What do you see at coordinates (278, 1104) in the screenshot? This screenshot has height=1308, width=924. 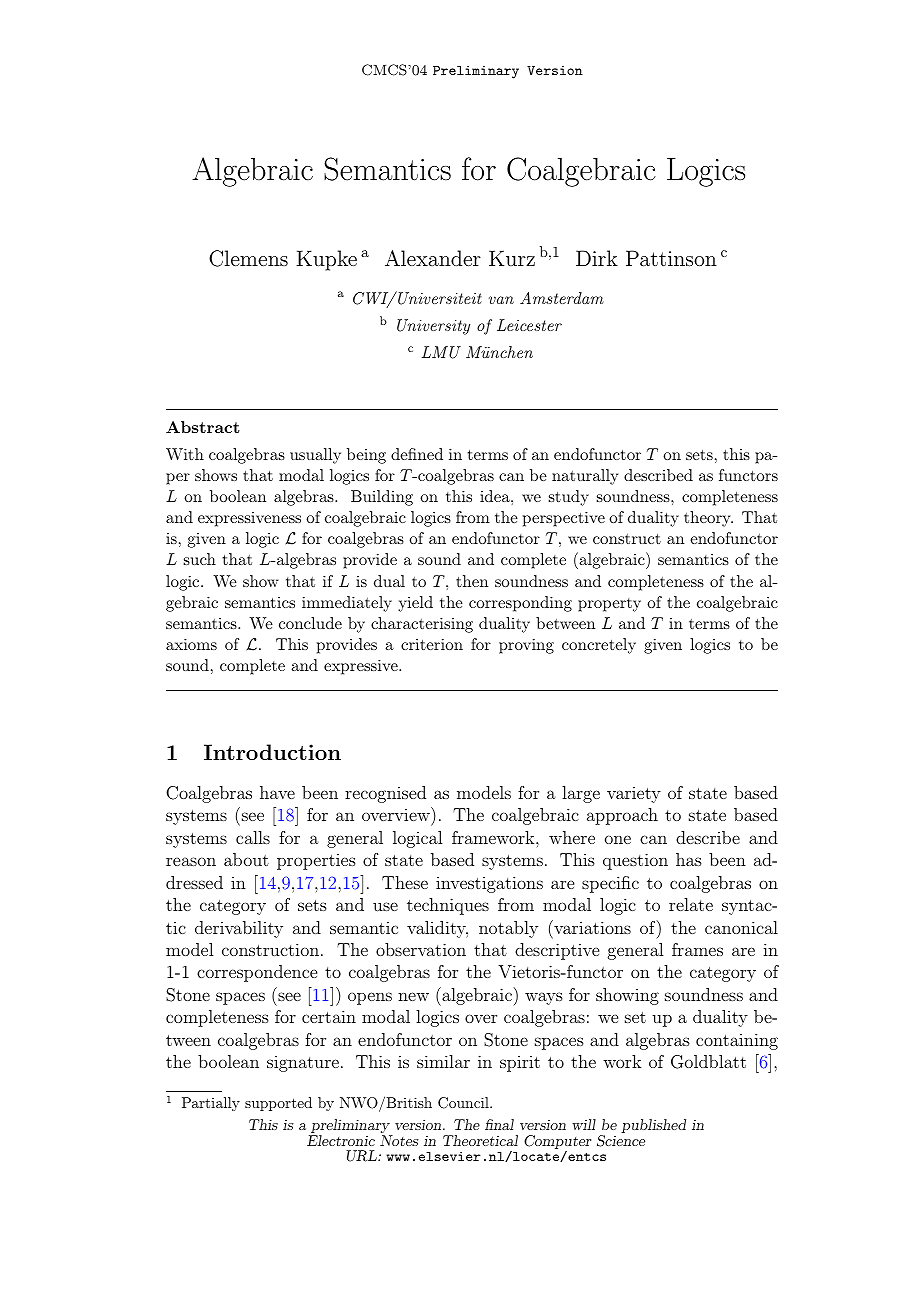 I see `supported` at bounding box center [278, 1104].
